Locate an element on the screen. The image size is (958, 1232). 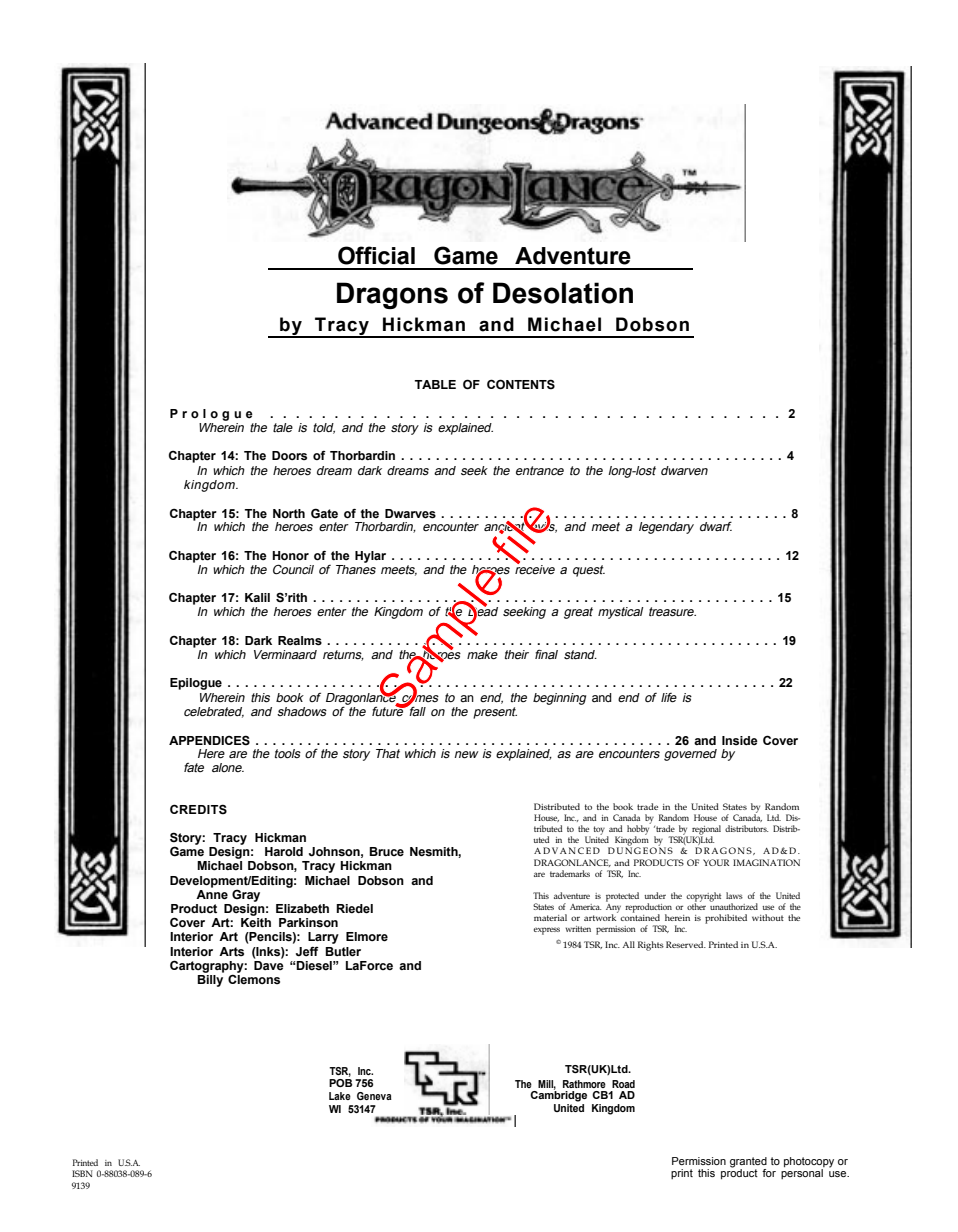
Inside is located at coordinates (740, 740).
